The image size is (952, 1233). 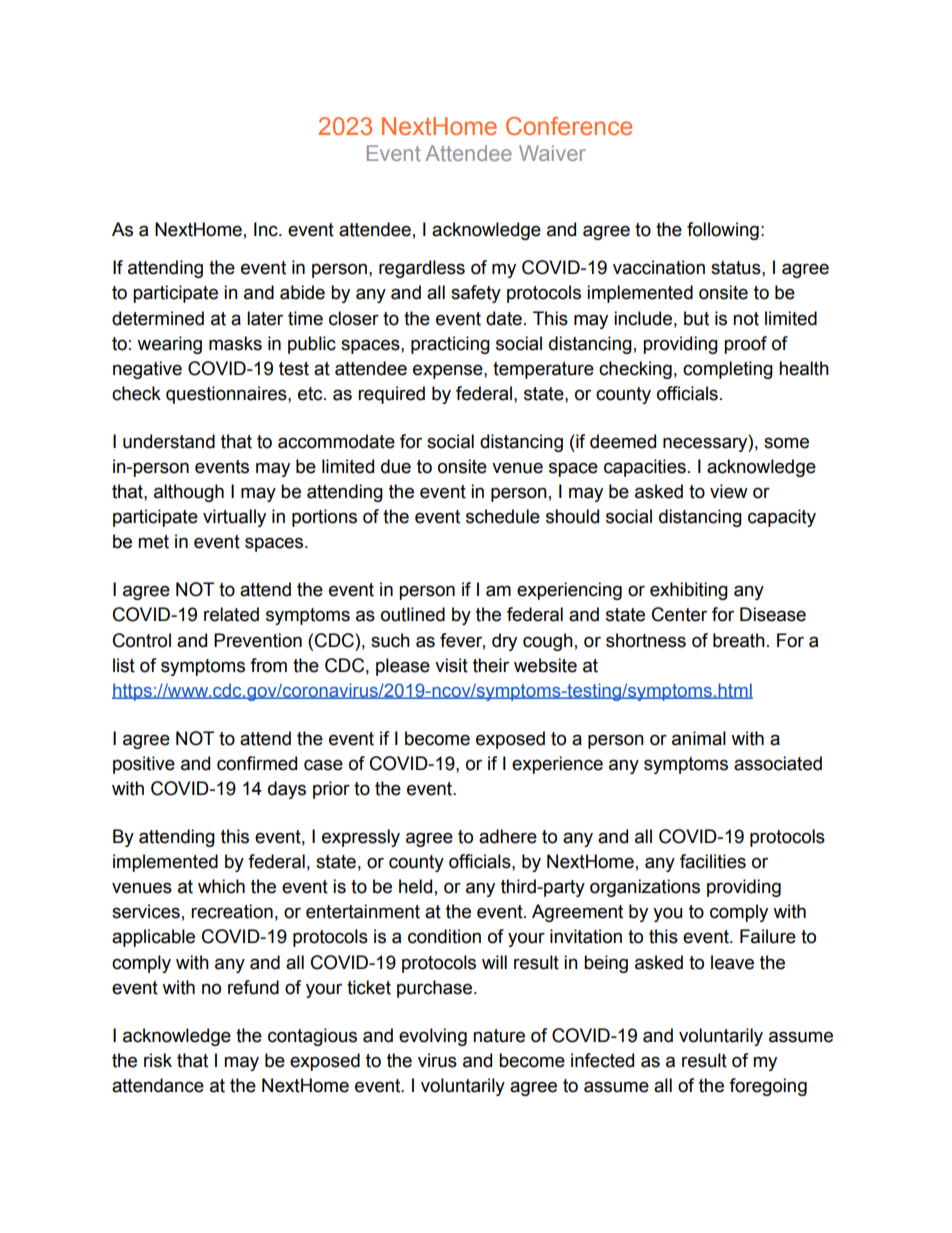 What do you see at coordinates (158, 1060) in the document?
I see `risk` at bounding box center [158, 1060].
